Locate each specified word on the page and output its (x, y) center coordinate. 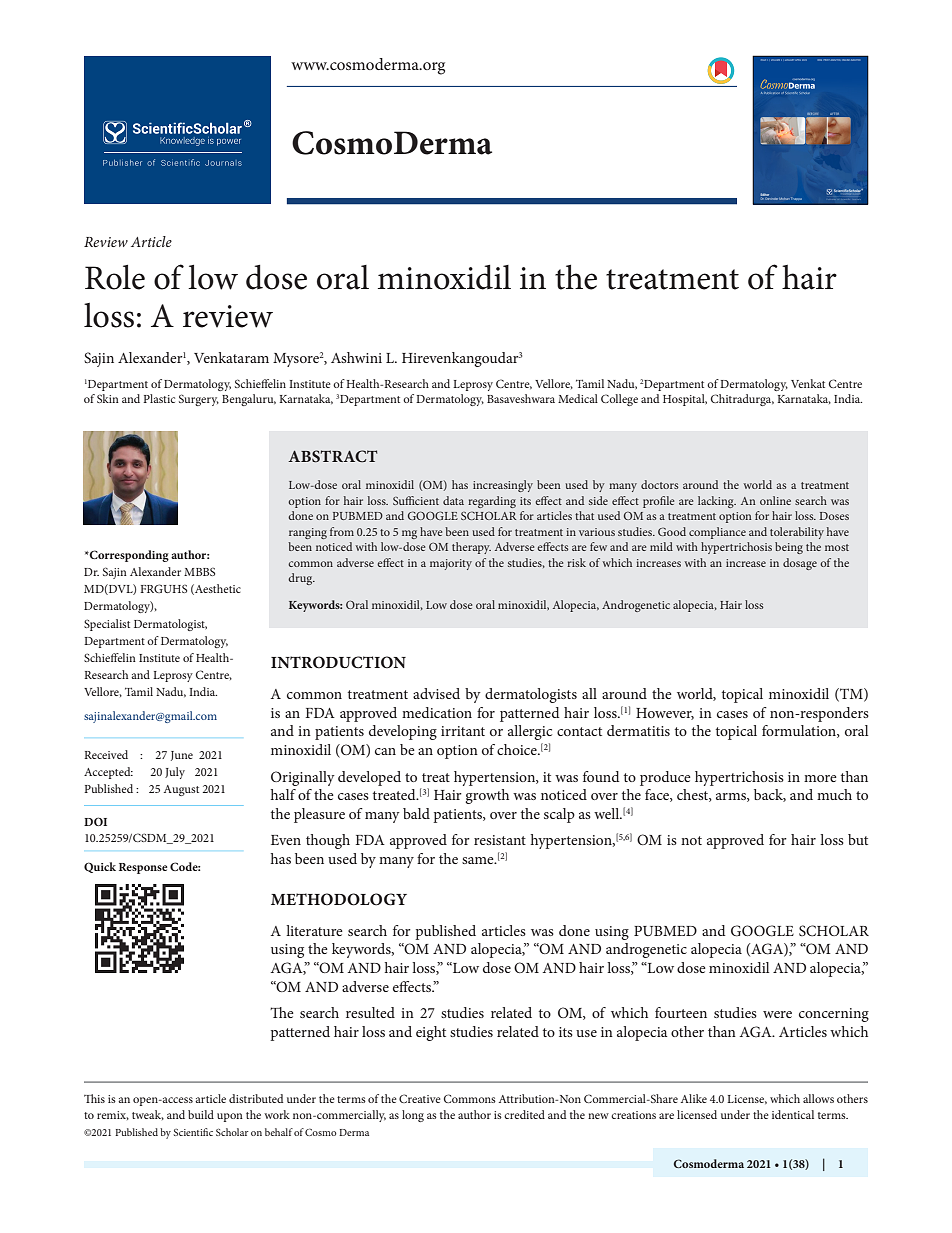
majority (451, 564)
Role (115, 277)
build (201, 1114)
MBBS (199, 572)
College (619, 400)
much (834, 794)
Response (143, 868)
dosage (800, 564)
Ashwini (356, 357)
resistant (500, 840)
